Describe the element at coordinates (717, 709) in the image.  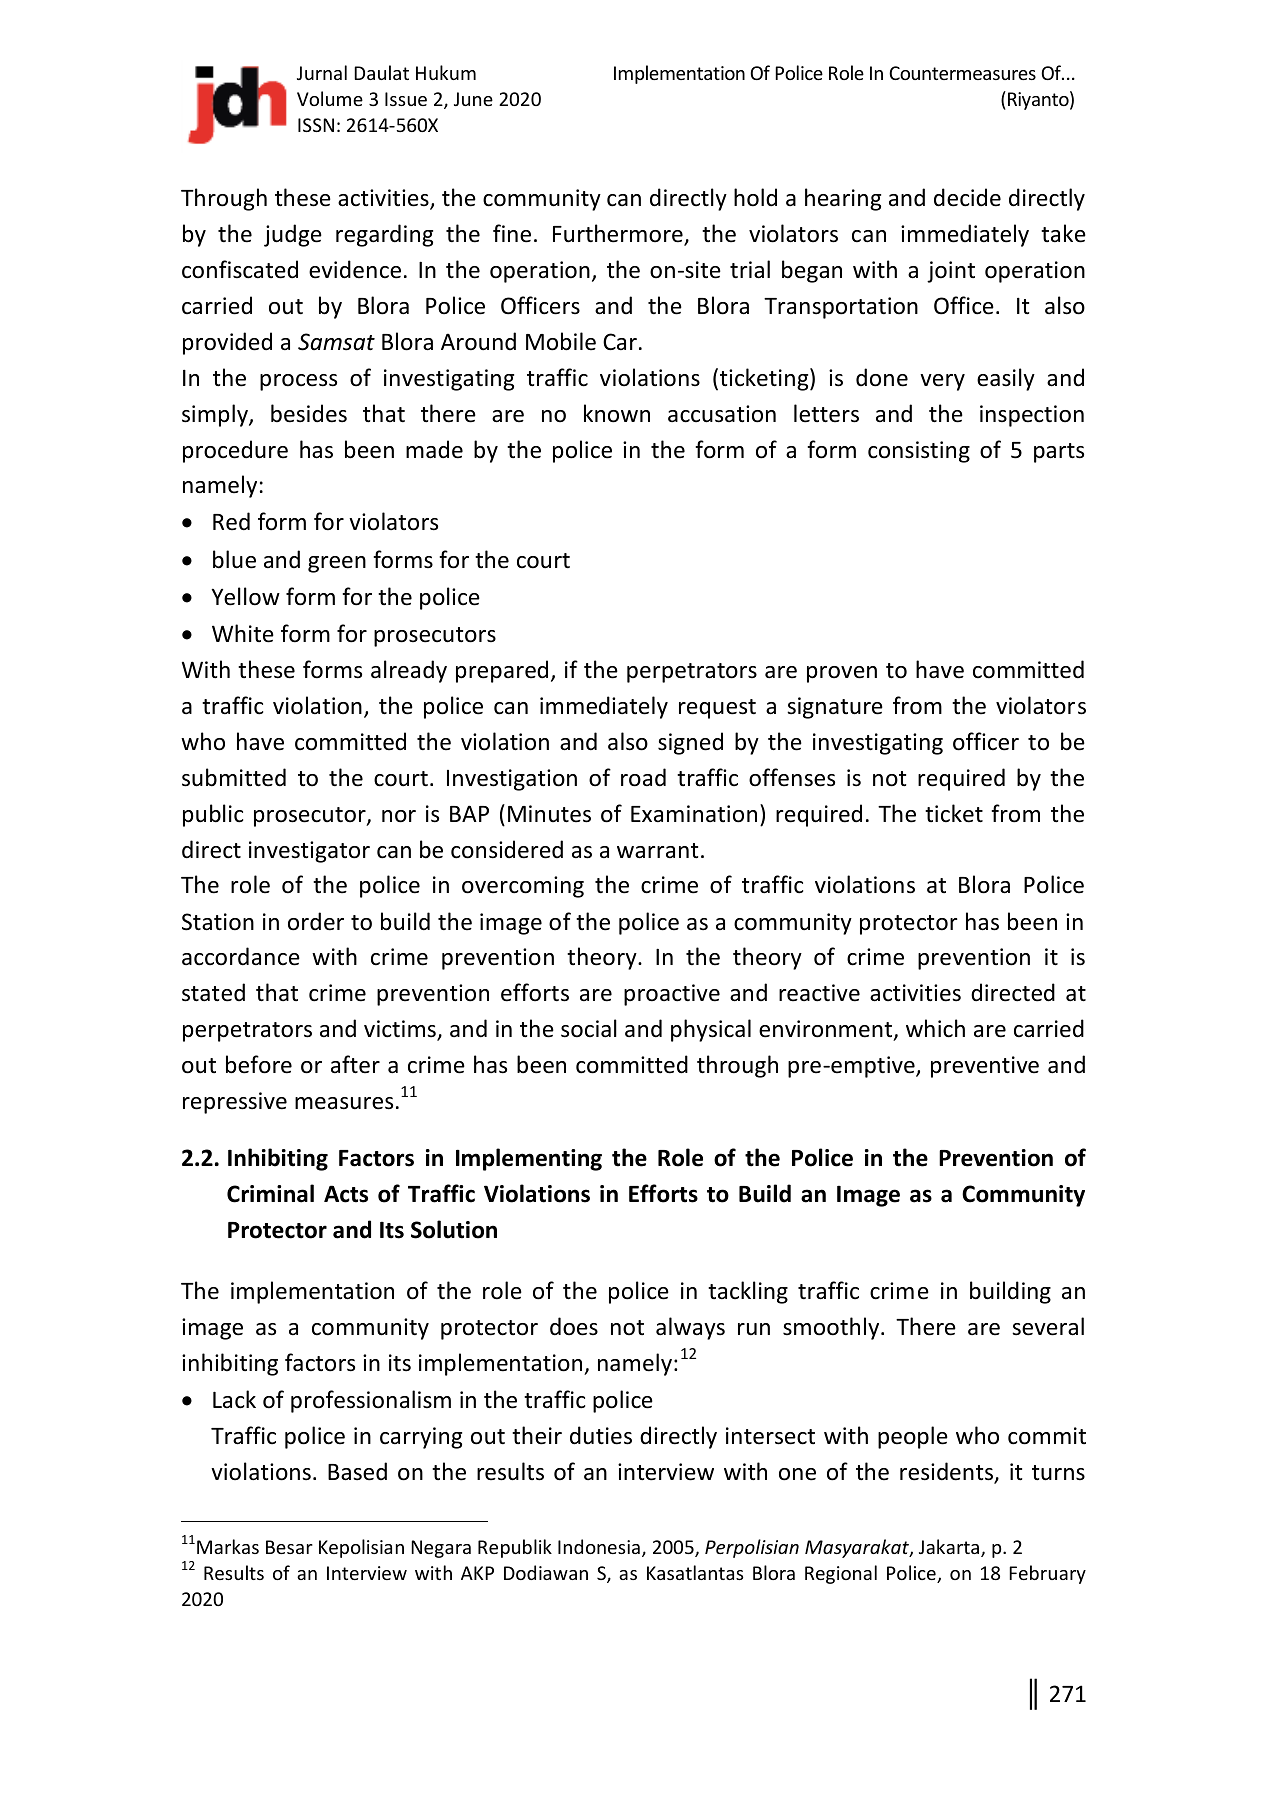
I see `request` at that location.
